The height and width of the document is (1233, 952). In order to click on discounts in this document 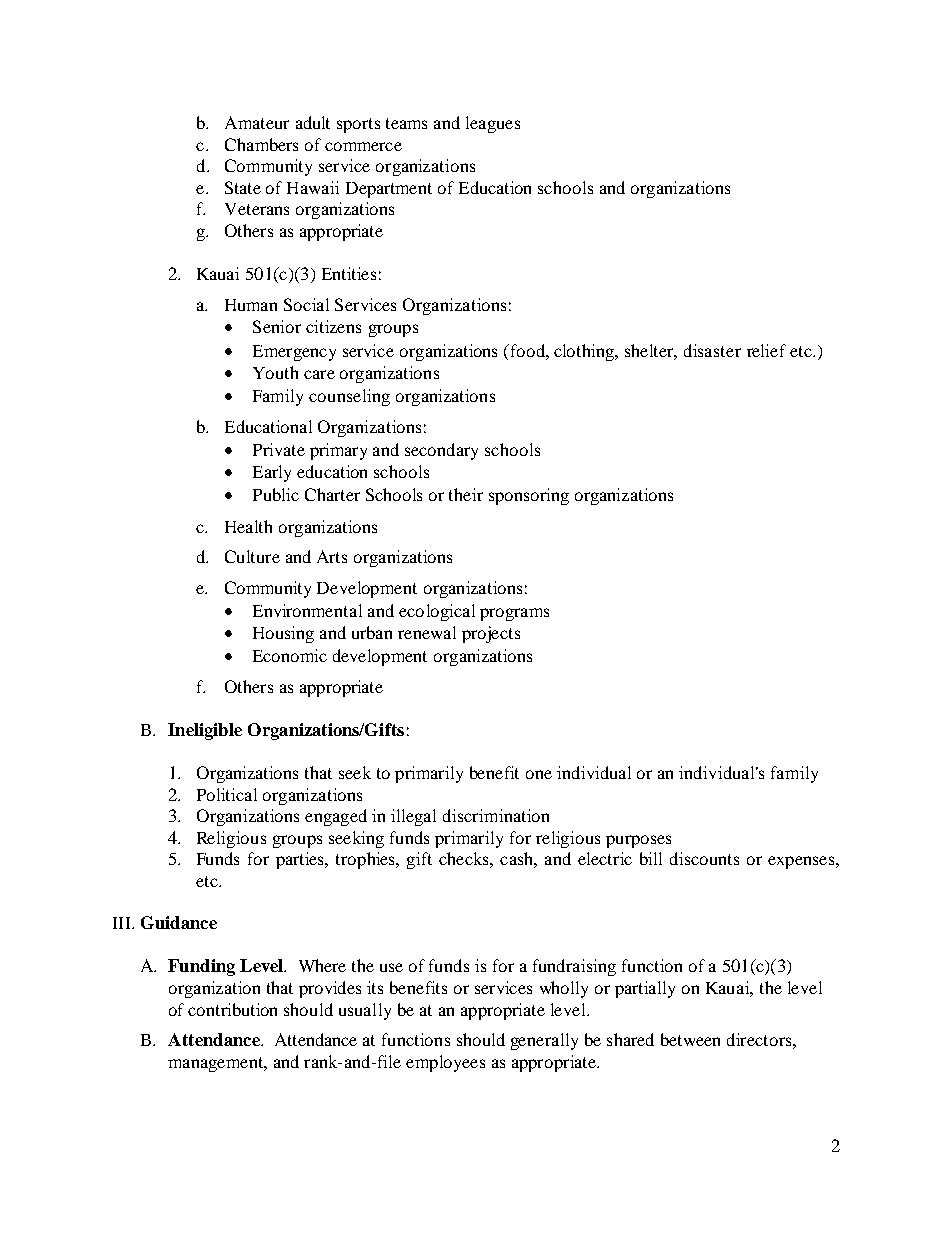, I will do `click(704, 858)`.
